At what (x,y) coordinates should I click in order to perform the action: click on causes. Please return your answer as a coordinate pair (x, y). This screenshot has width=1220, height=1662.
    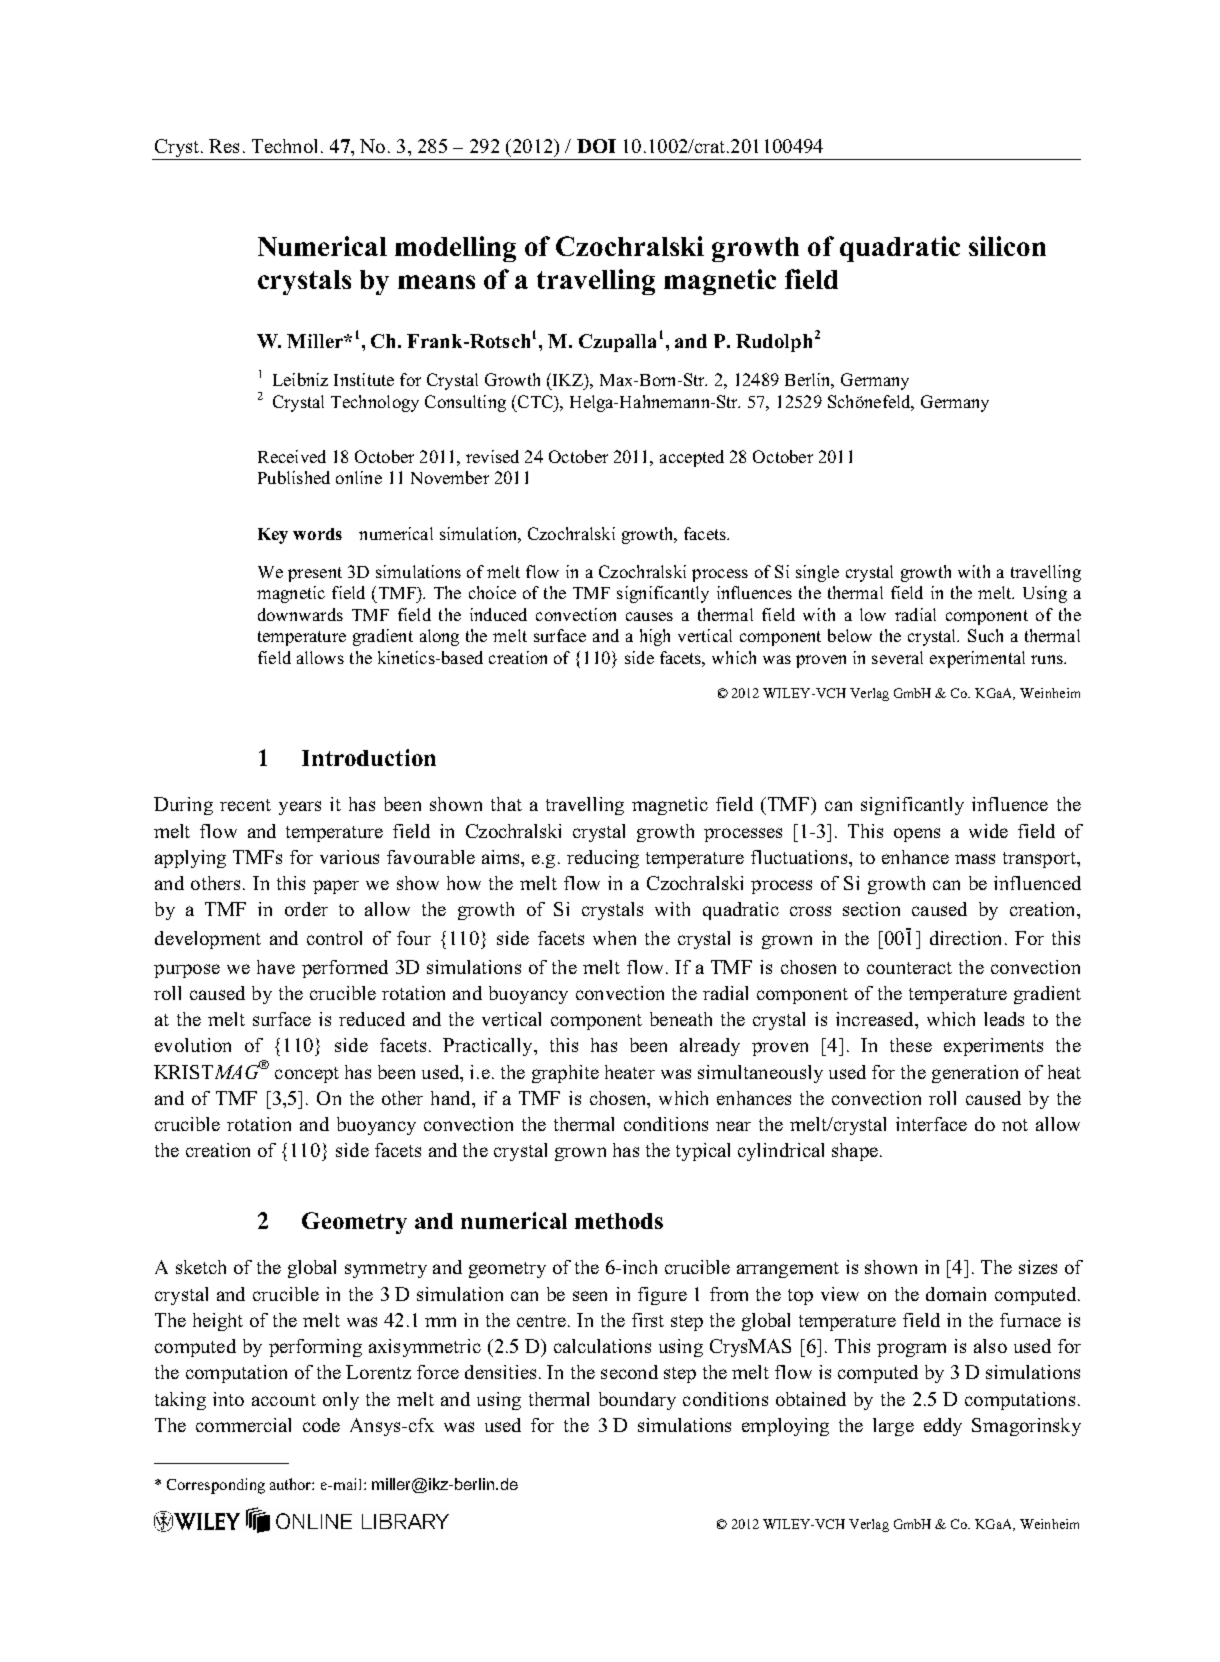
    Looking at the image, I should click on (649, 616).
